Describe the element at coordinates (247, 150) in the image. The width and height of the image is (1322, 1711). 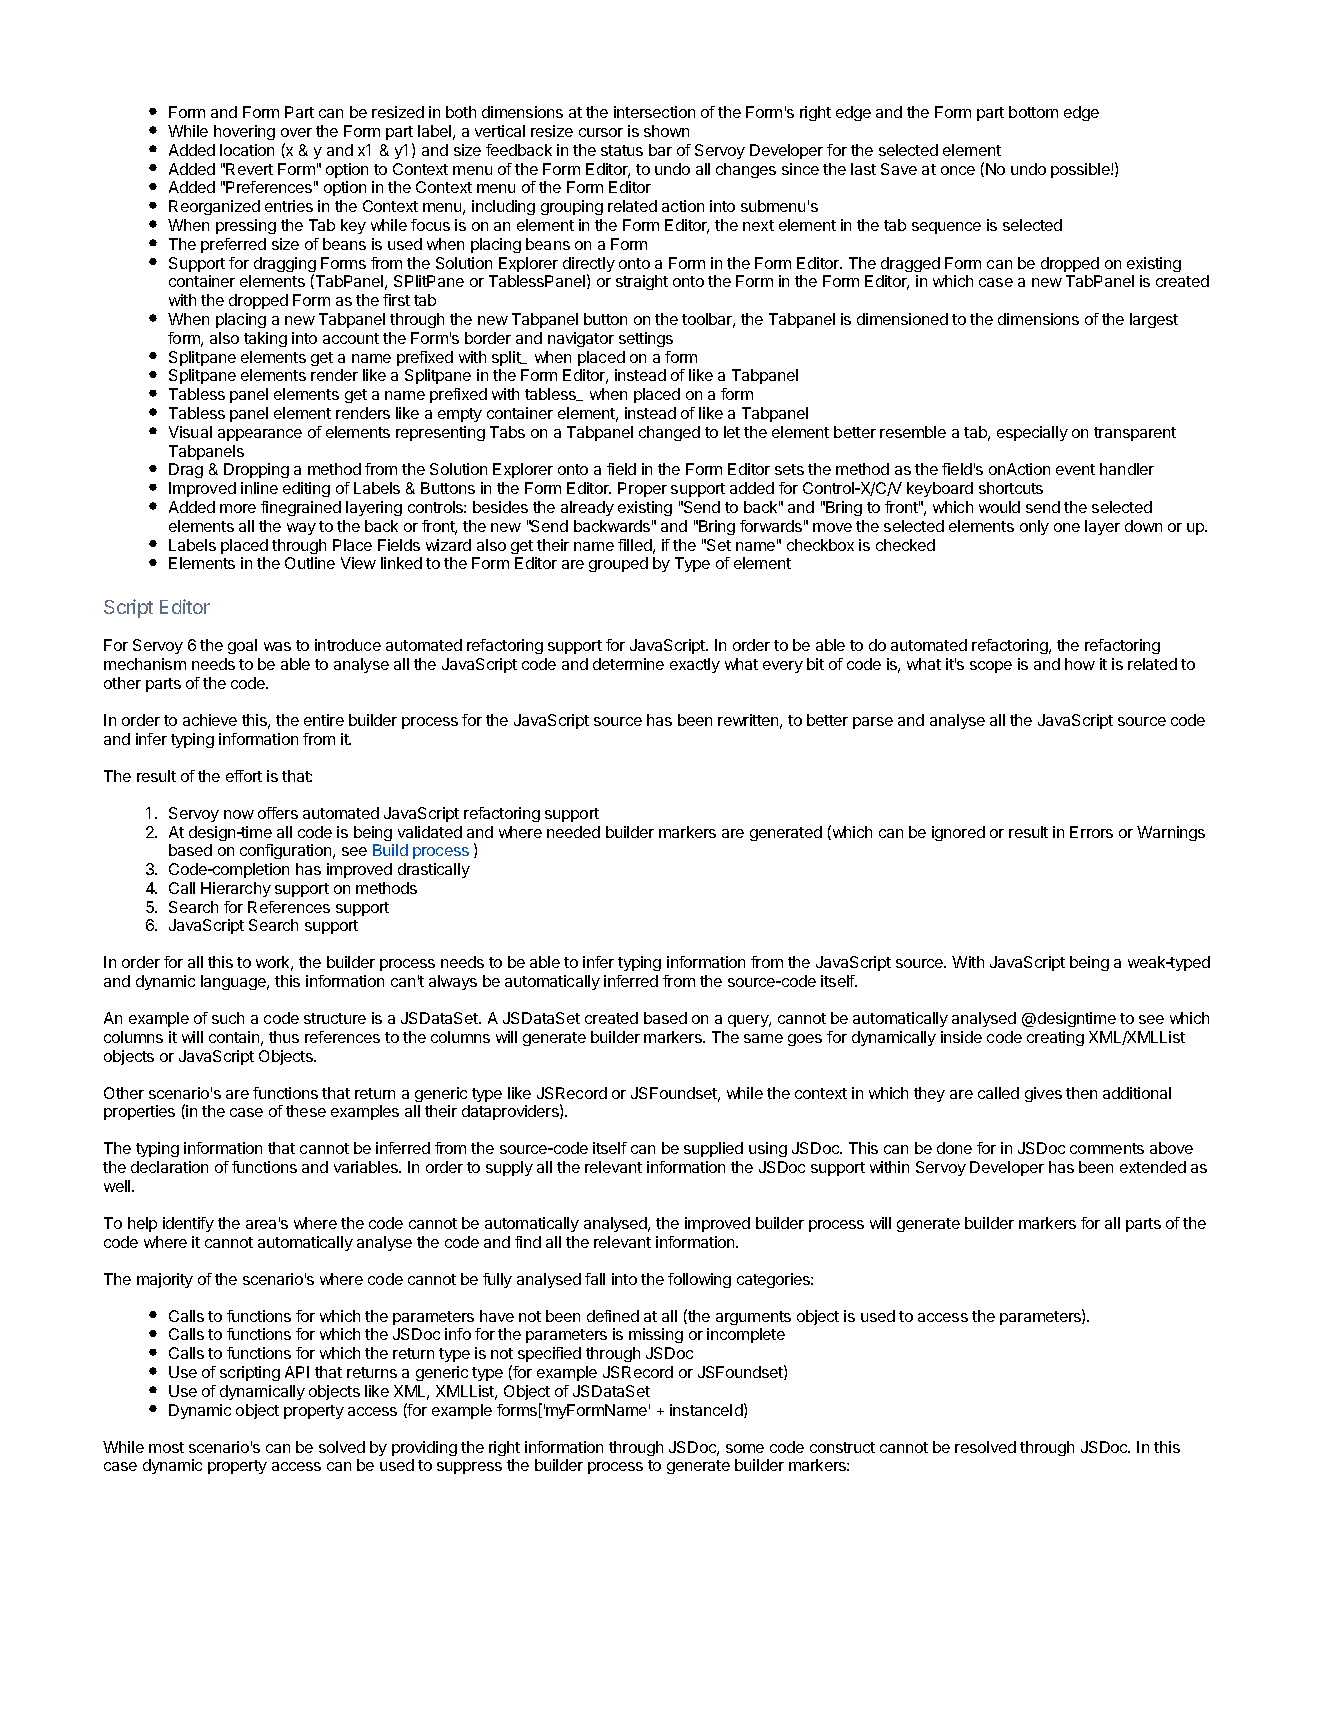
I see `location` at that location.
